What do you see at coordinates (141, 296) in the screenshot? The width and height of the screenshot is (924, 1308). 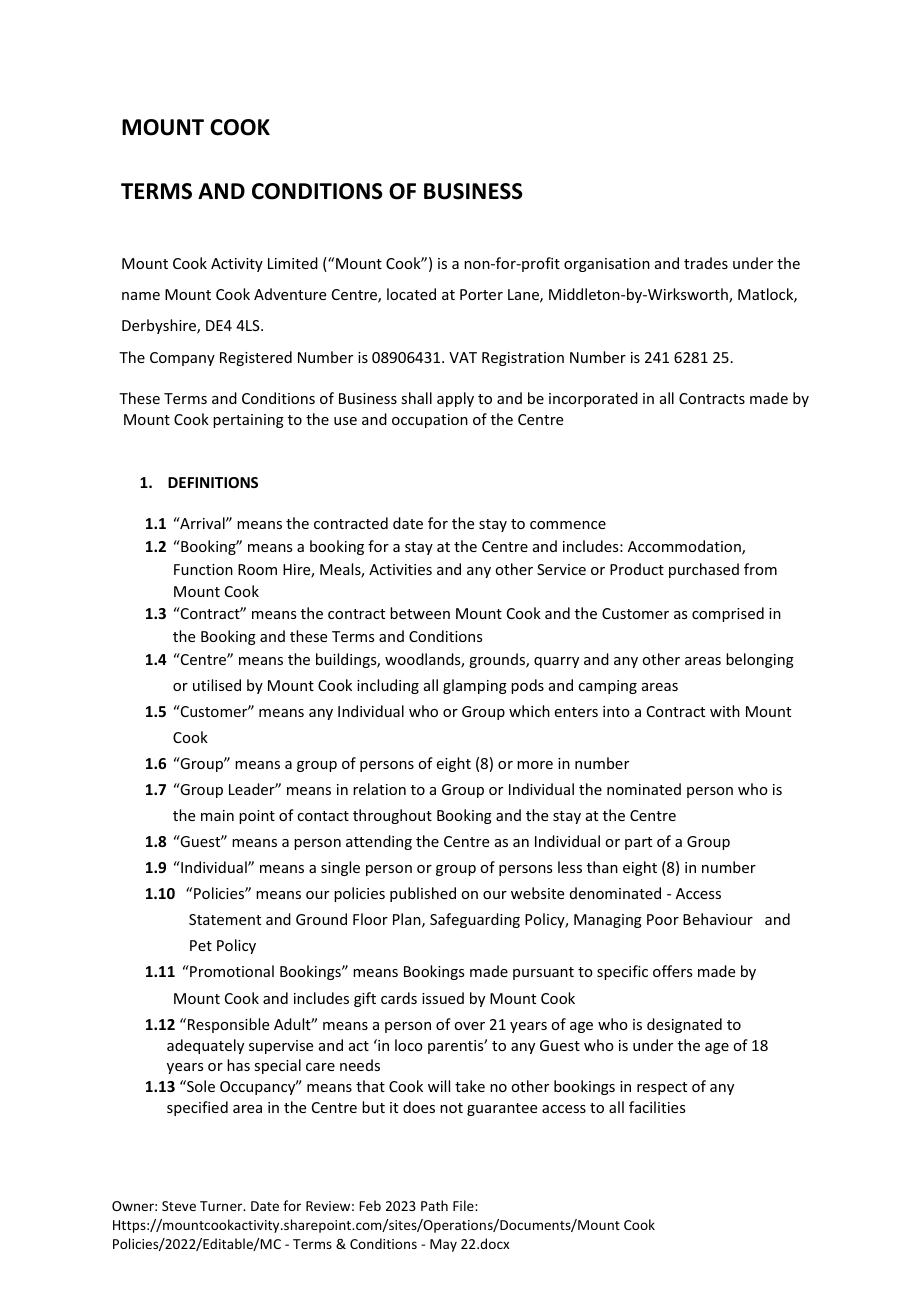 I see `name` at bounding box center [141, 296].
